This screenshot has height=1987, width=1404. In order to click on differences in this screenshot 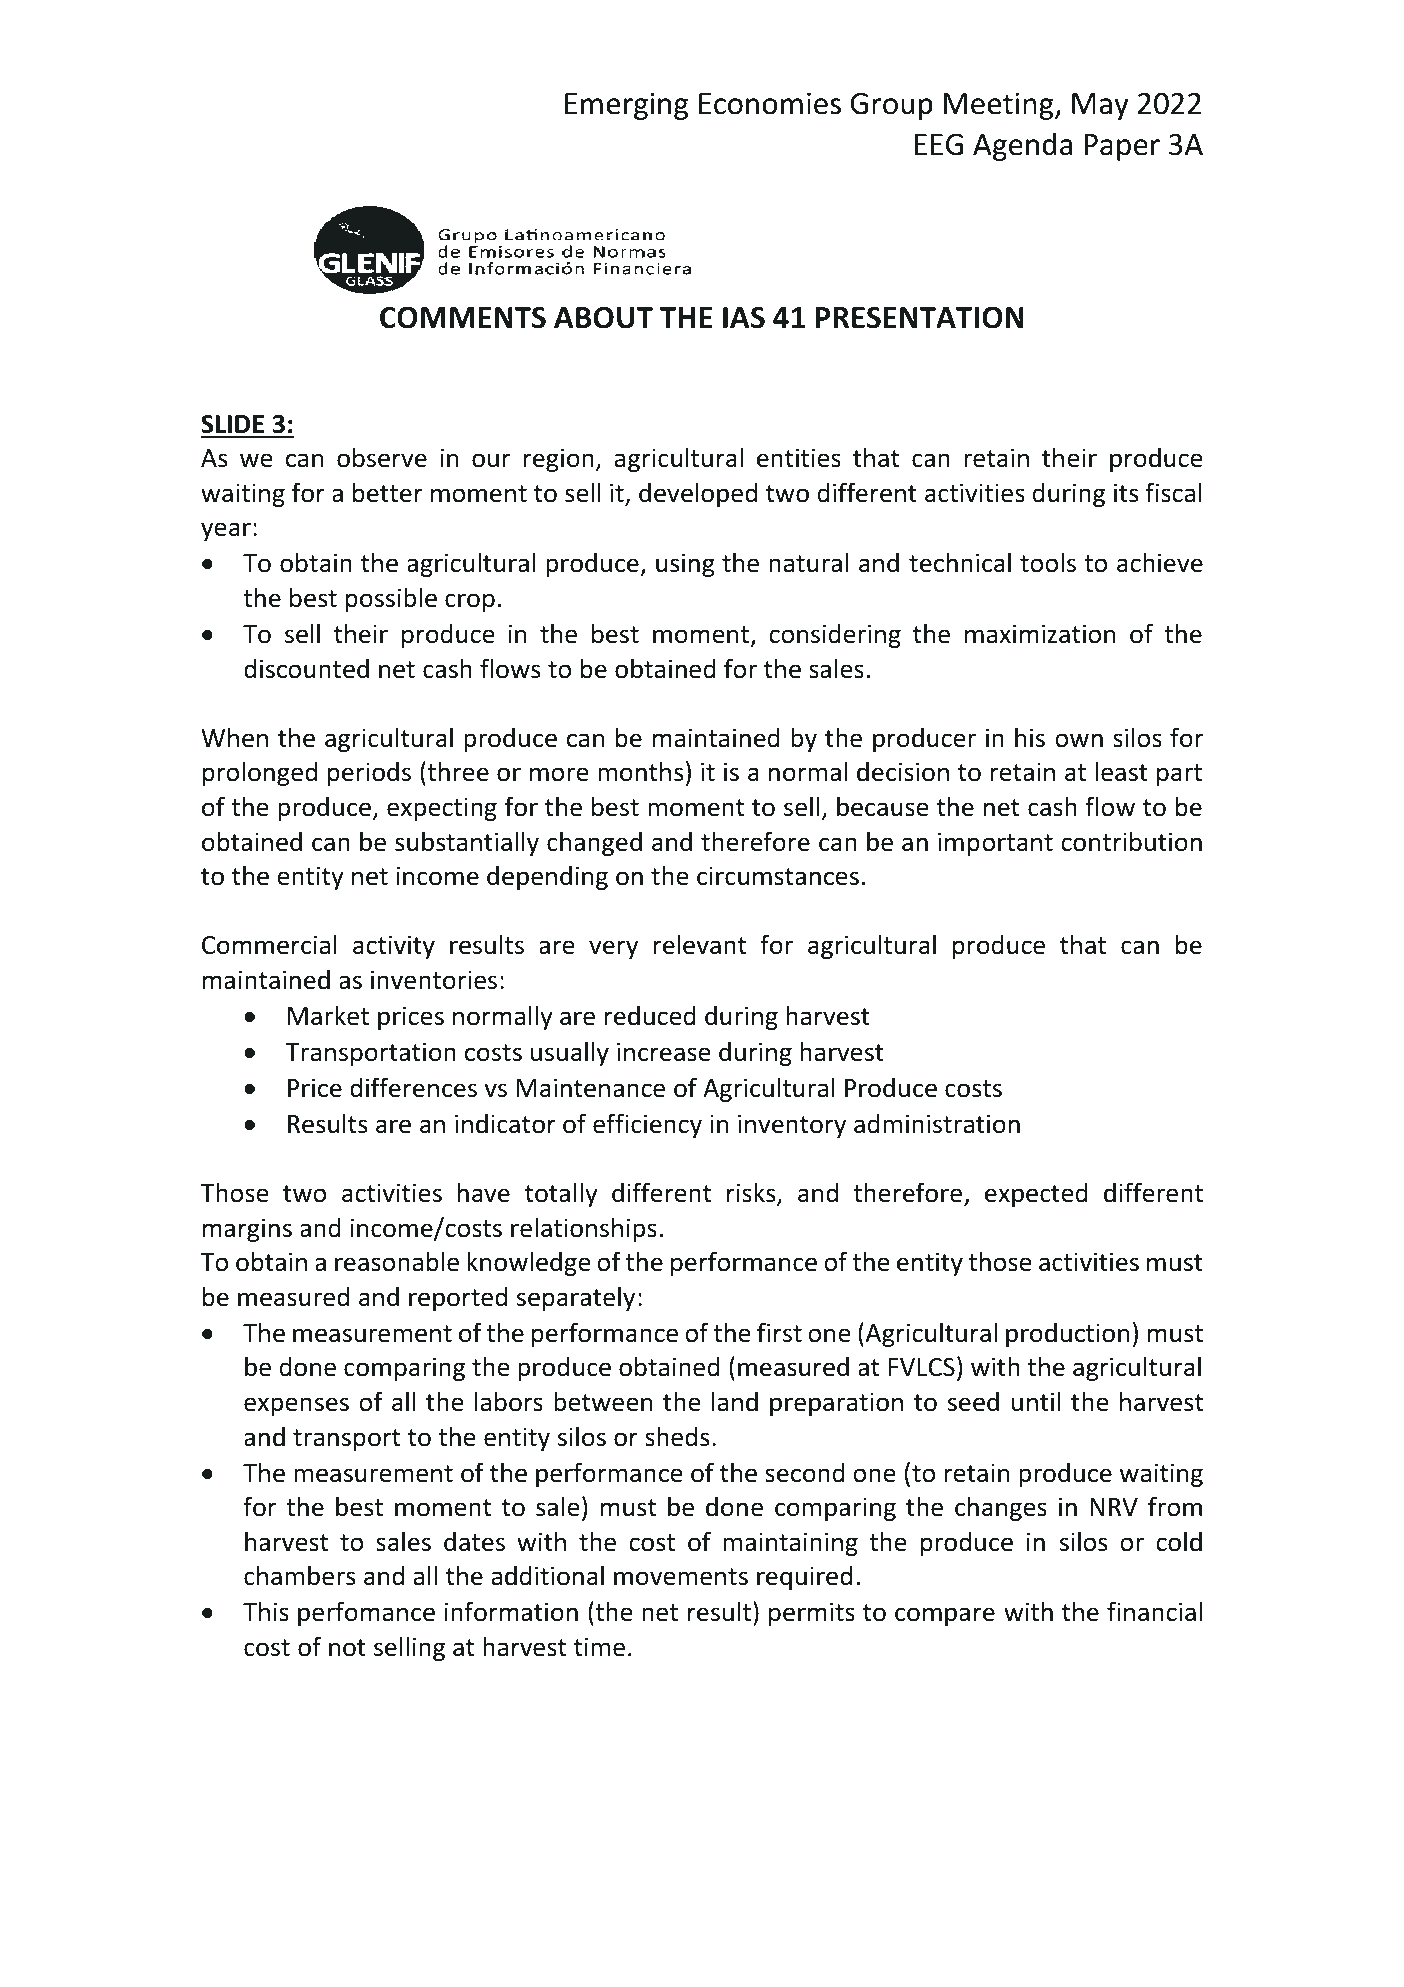, I will do `click(413, 1087)`.
